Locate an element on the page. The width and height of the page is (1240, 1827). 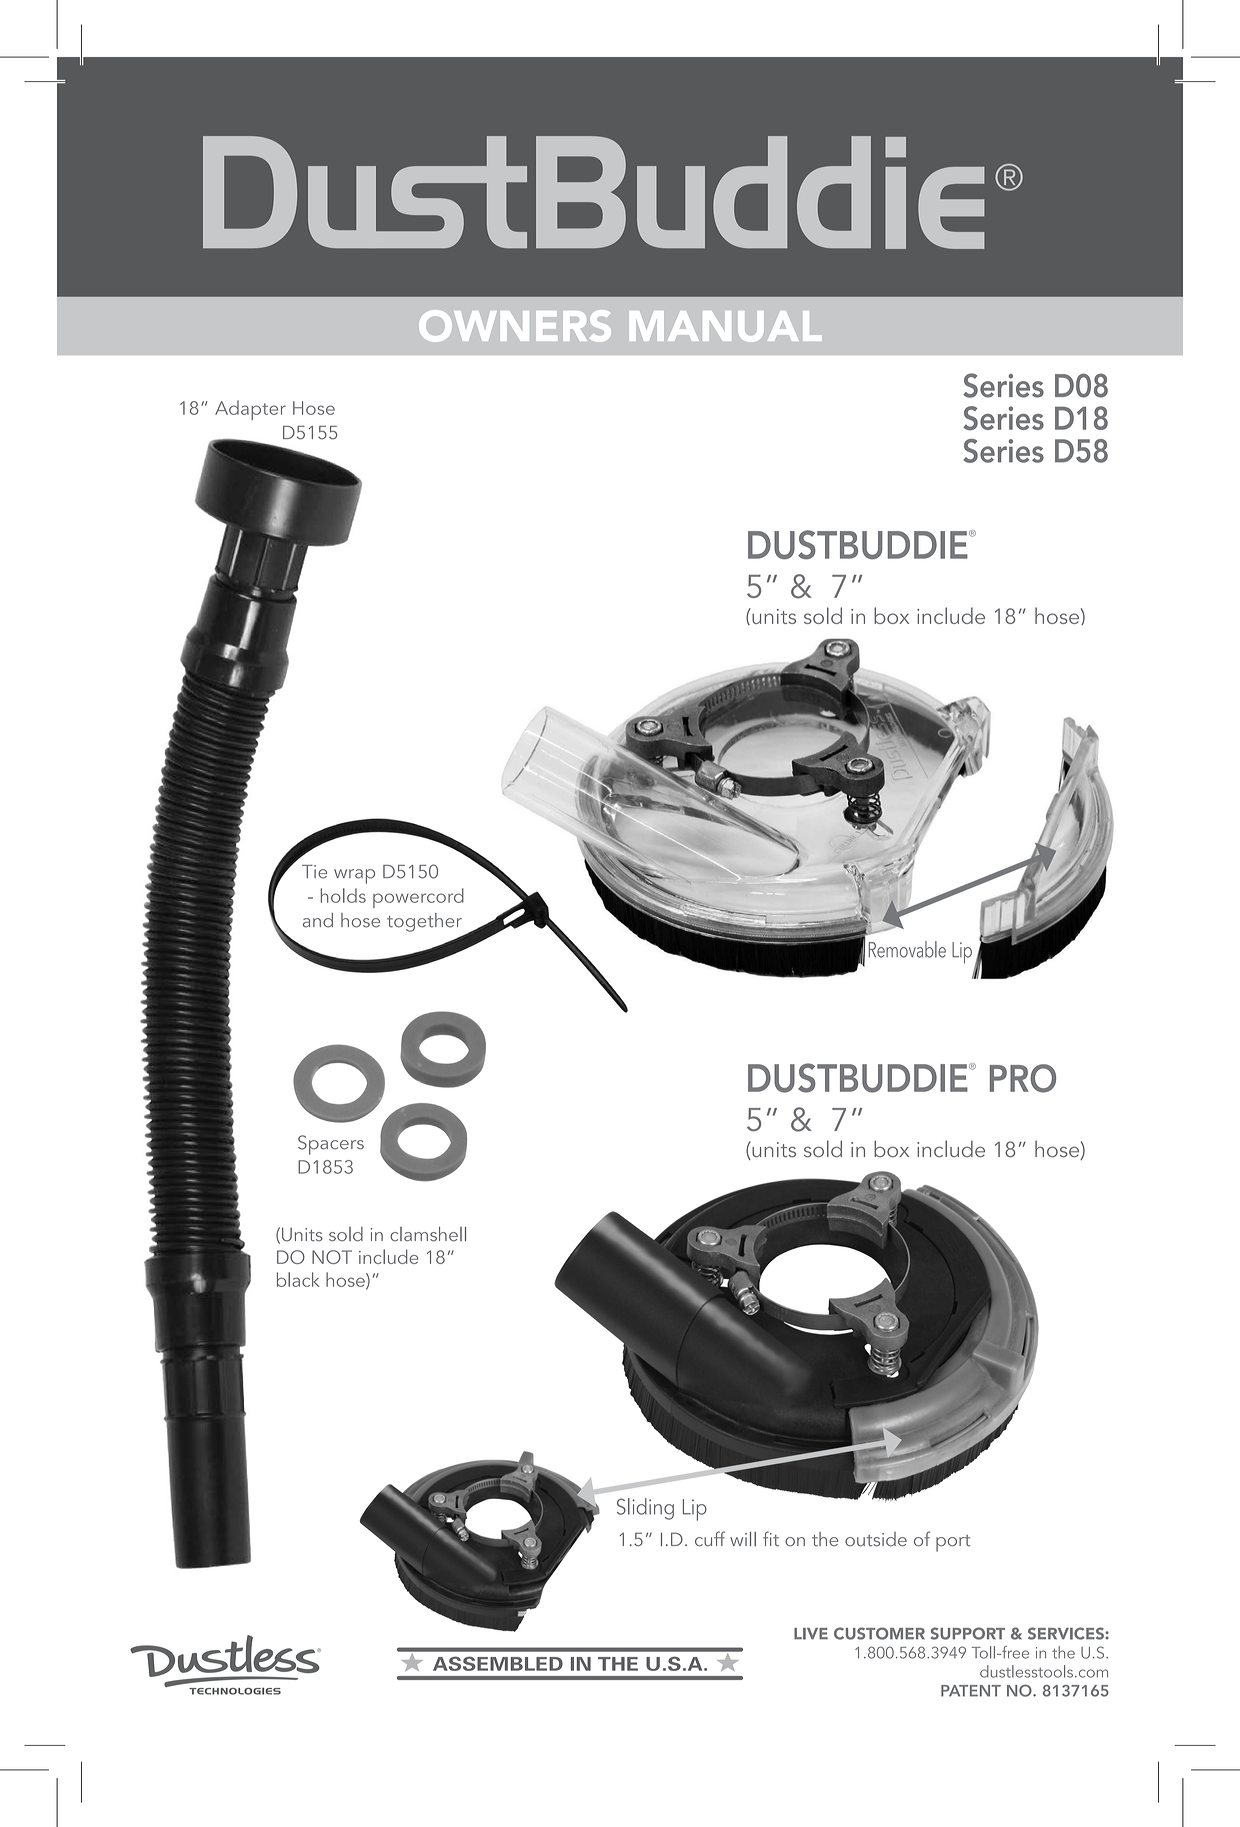
Removable is located at coordinates (907, 949).
